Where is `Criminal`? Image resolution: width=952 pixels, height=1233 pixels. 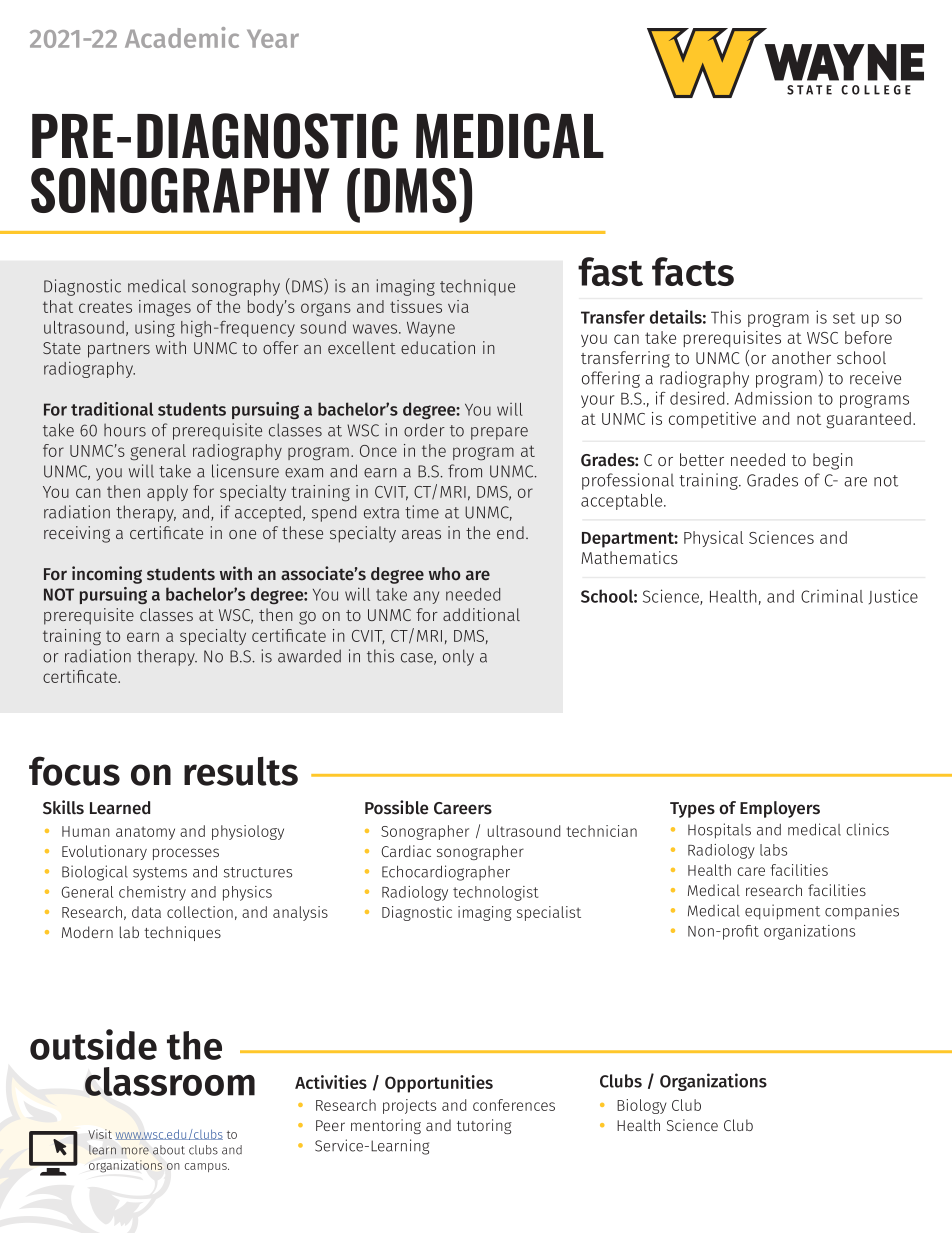
Criminal is located at coordinates (832, 596).
